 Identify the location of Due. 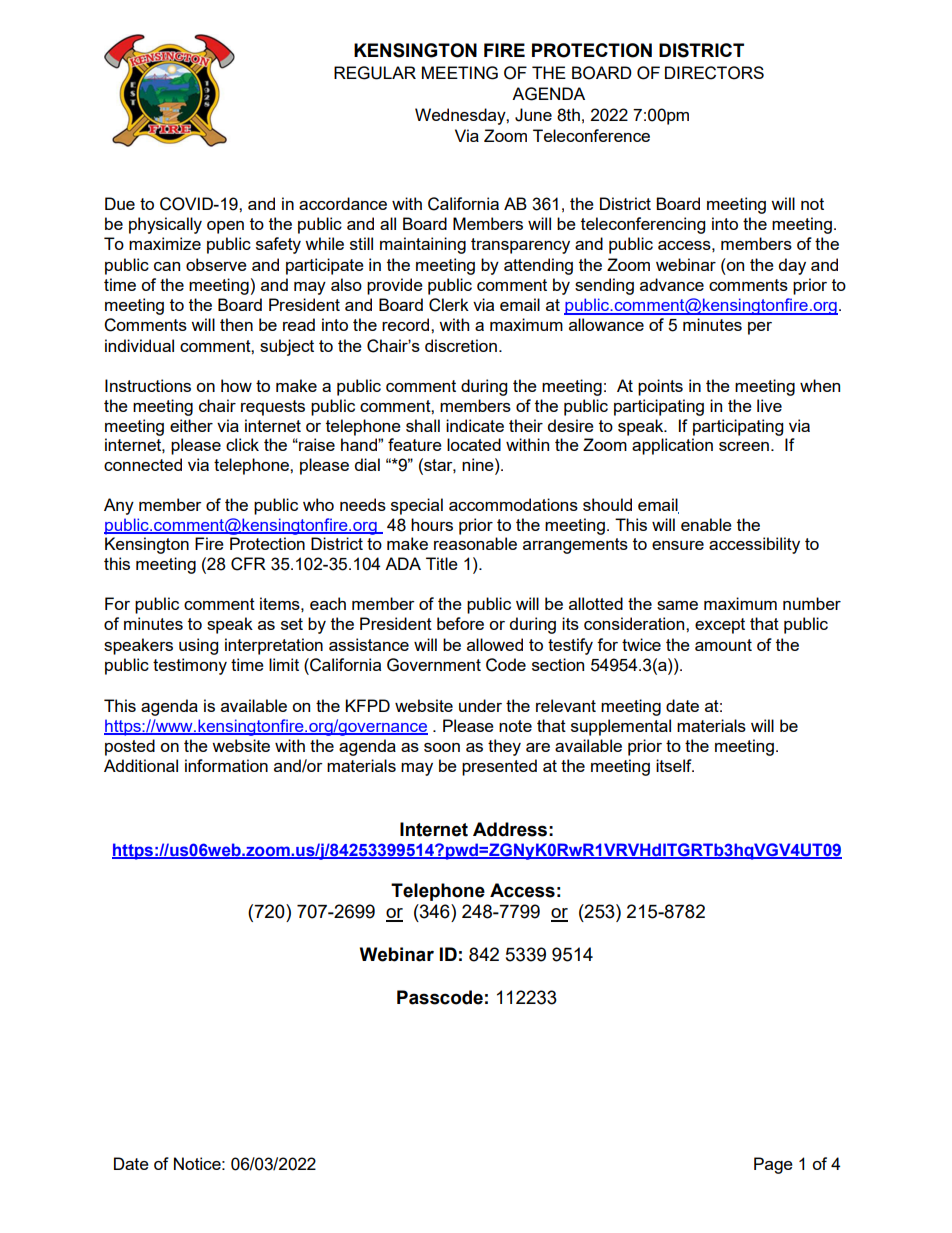
(120, 203).
